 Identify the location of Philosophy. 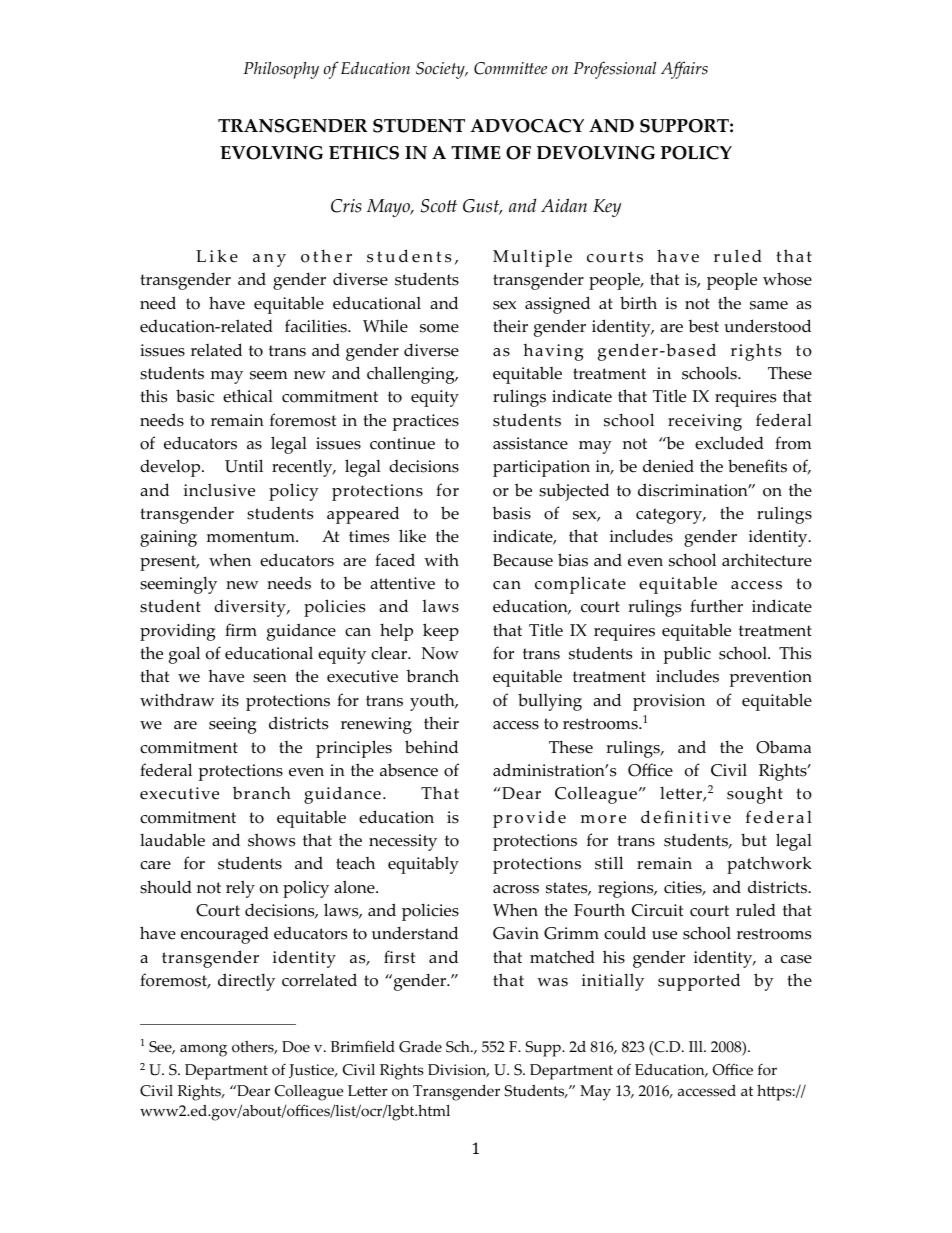
(281, 70).
